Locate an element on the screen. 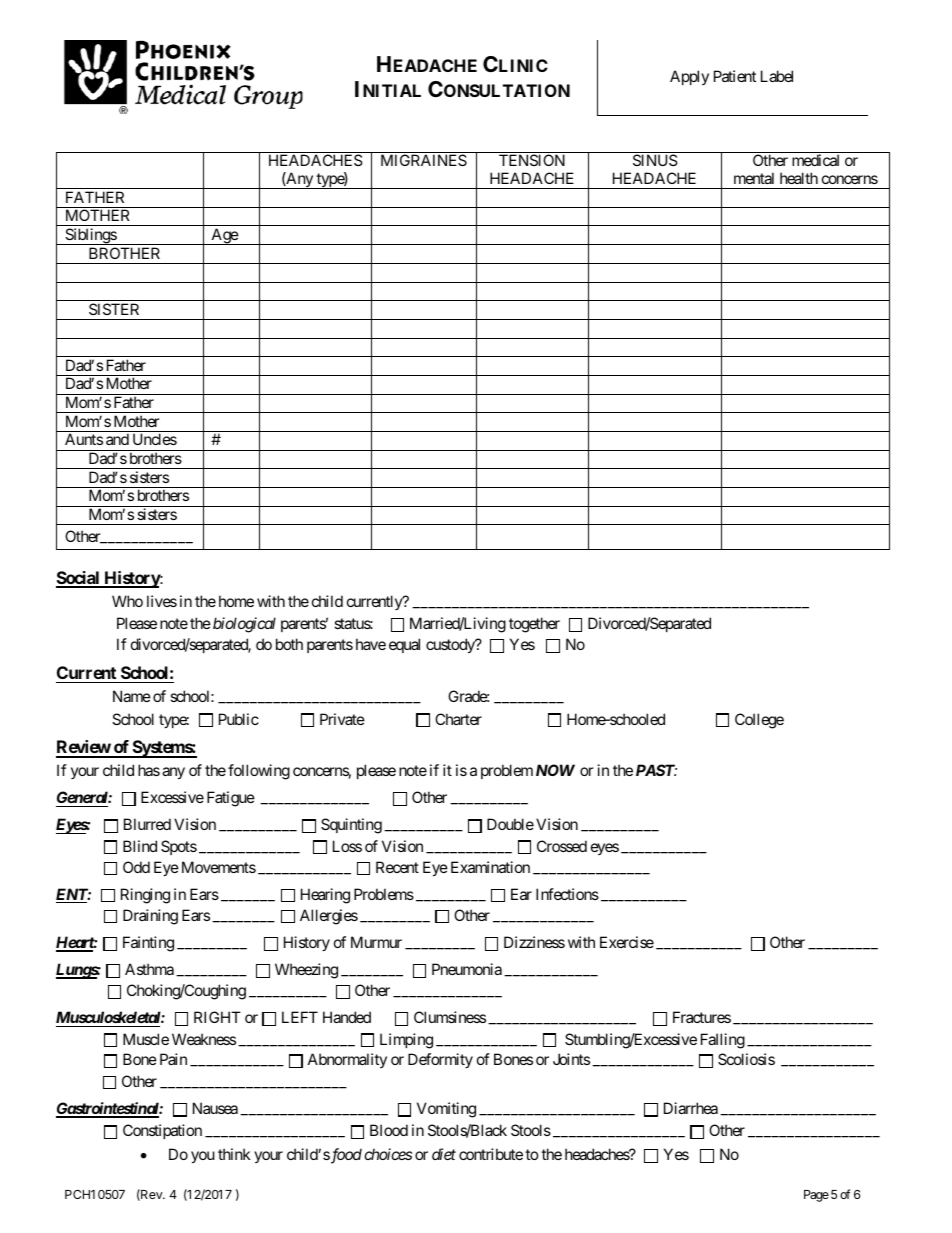 The height and width of the screenshot is (1233, 952). mental is located at coordinates (754, 178).
